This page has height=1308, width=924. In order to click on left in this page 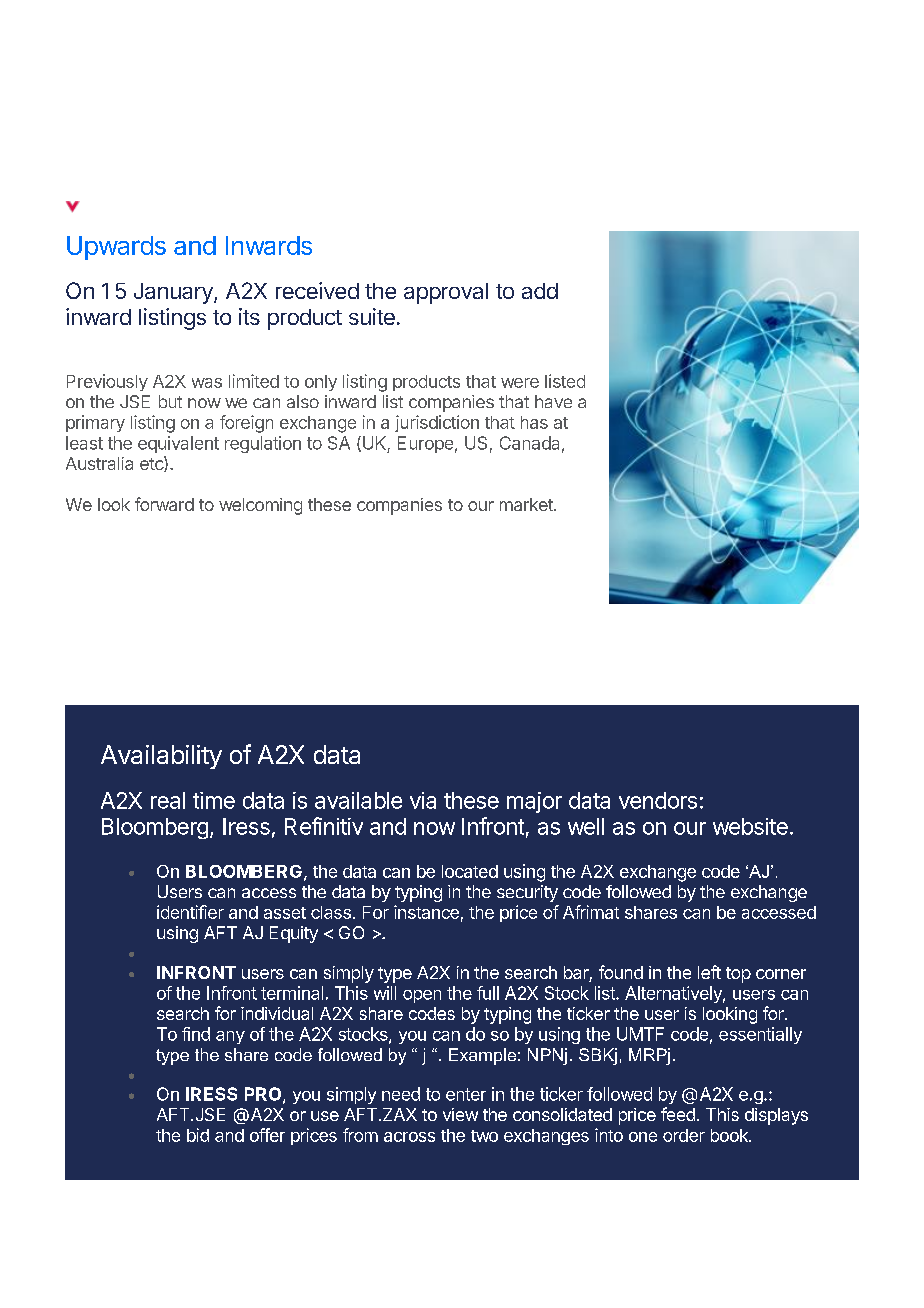, I will do `click(709, 972)`.
